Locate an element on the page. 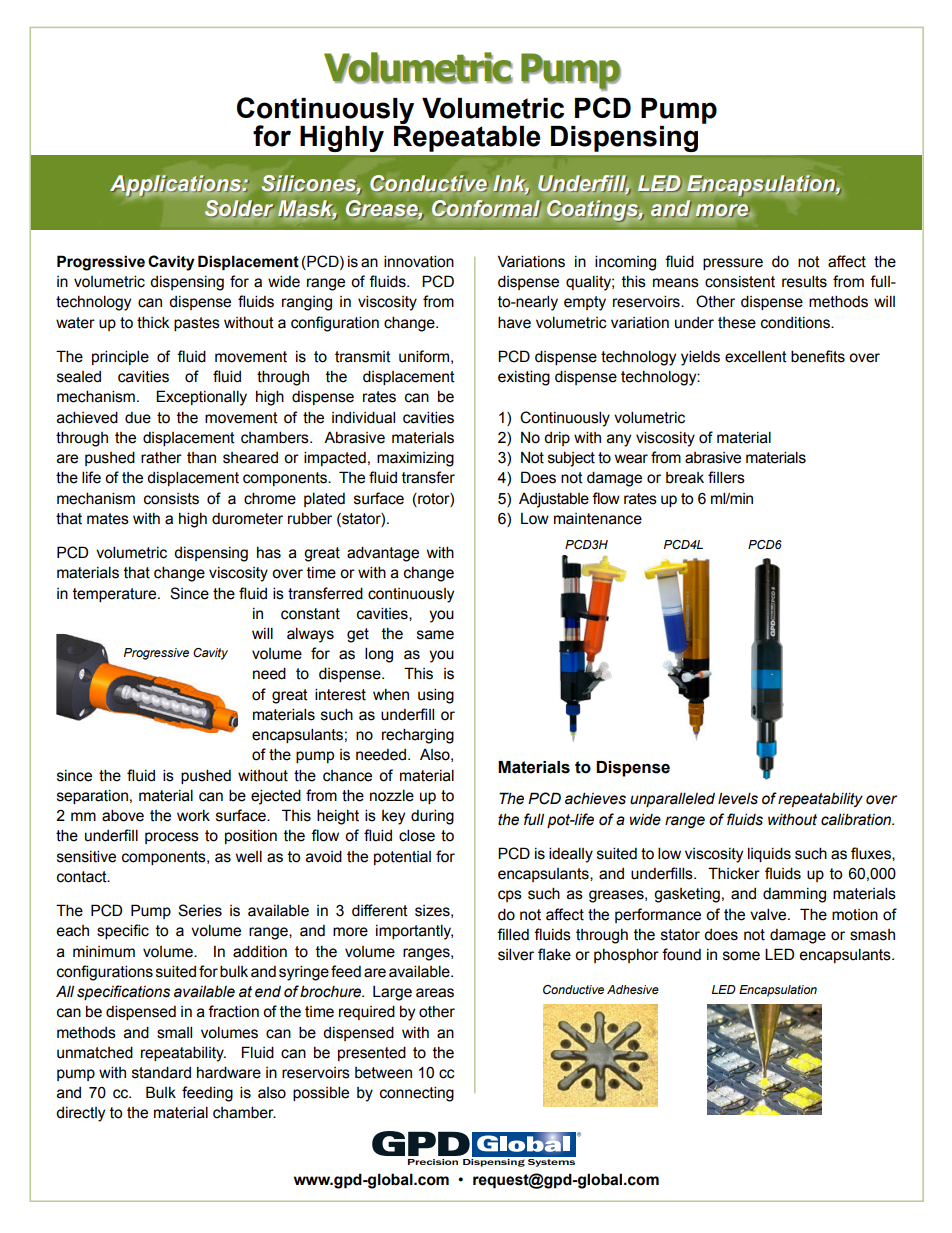 The image size is (952, 1233). Applications is located at coordinates (177, 185).
